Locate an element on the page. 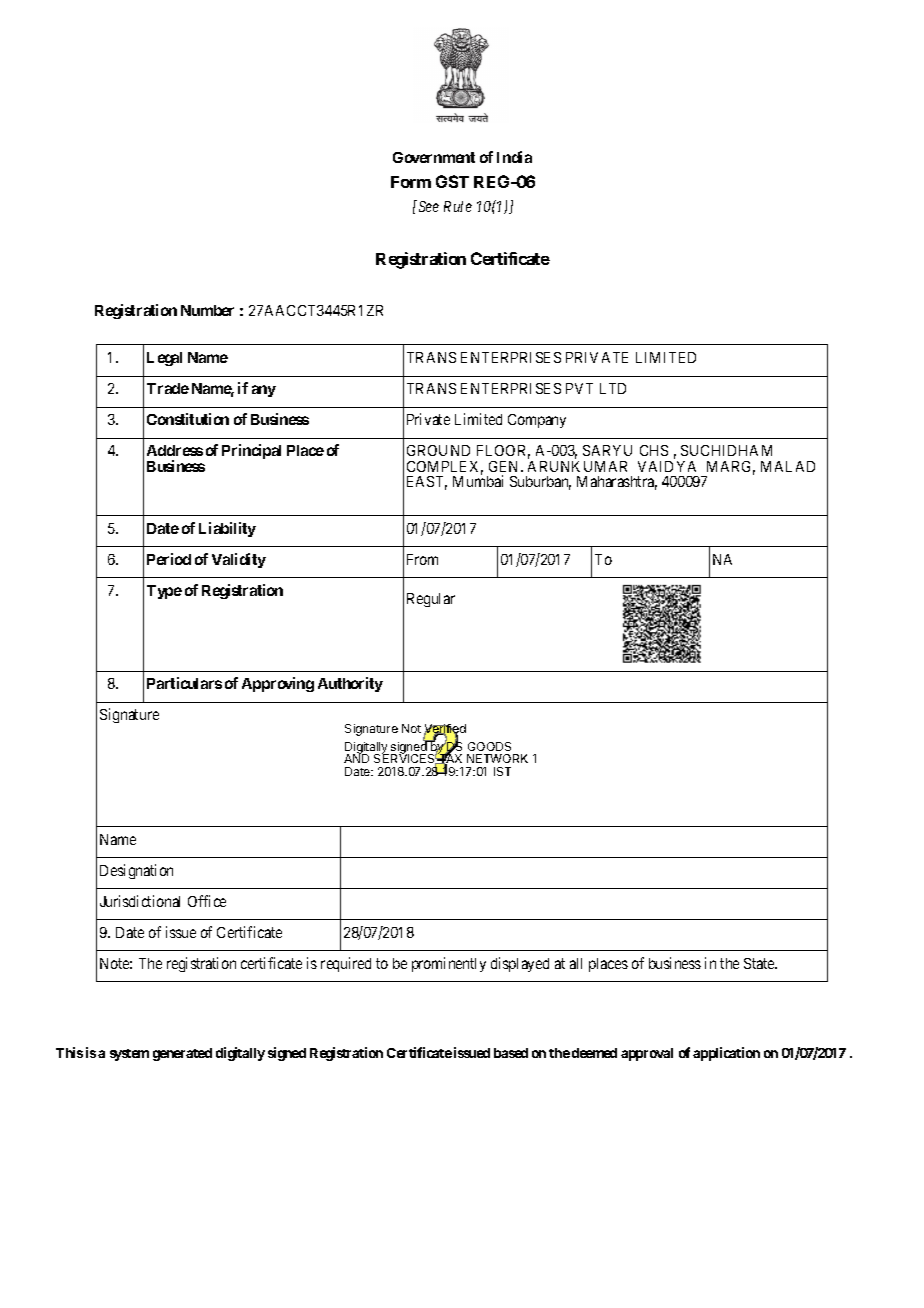 The image size is (924, 1308). India is located at coordinates (514, 157).
